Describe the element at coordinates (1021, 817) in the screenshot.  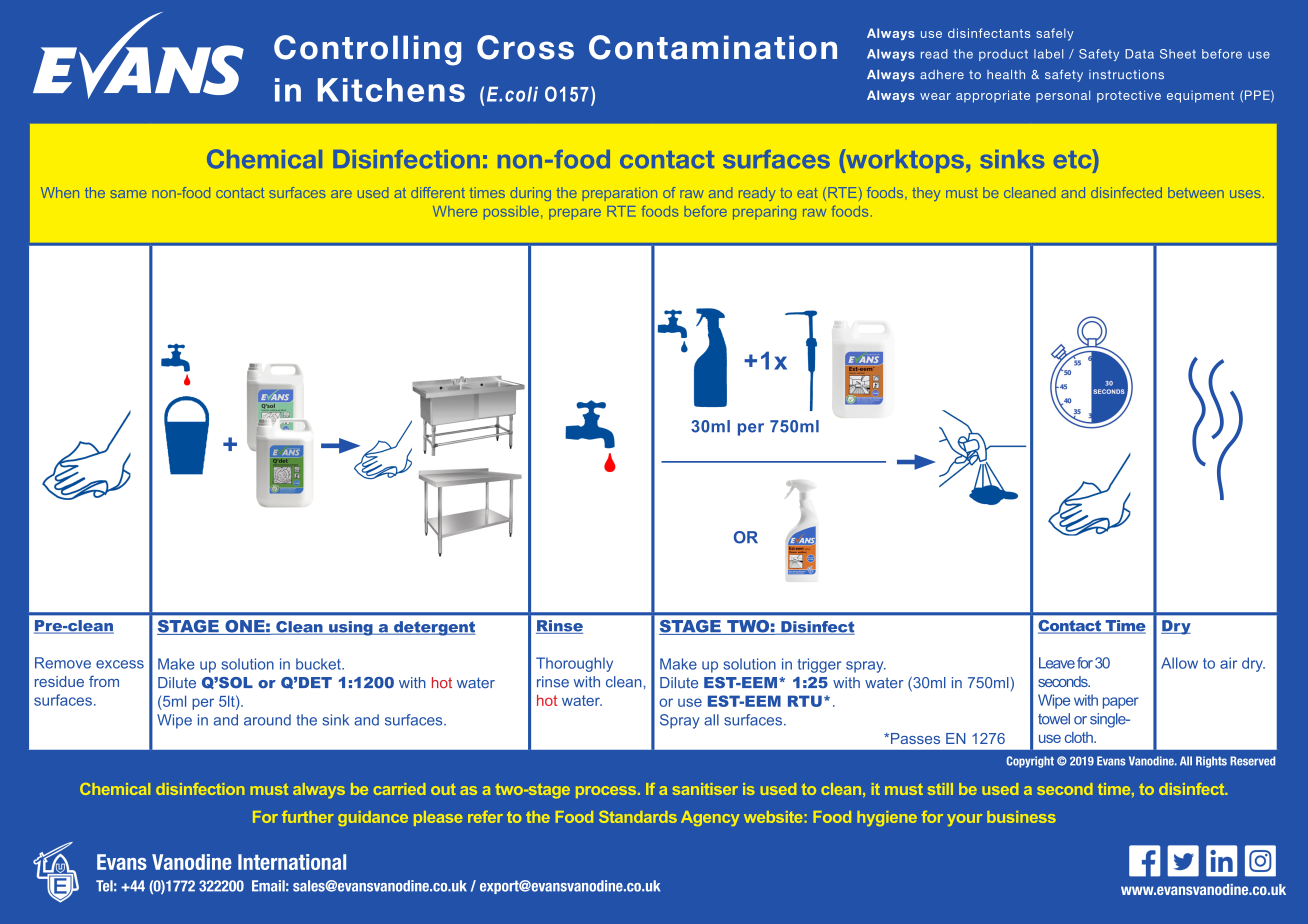
I see `business` at that location.
